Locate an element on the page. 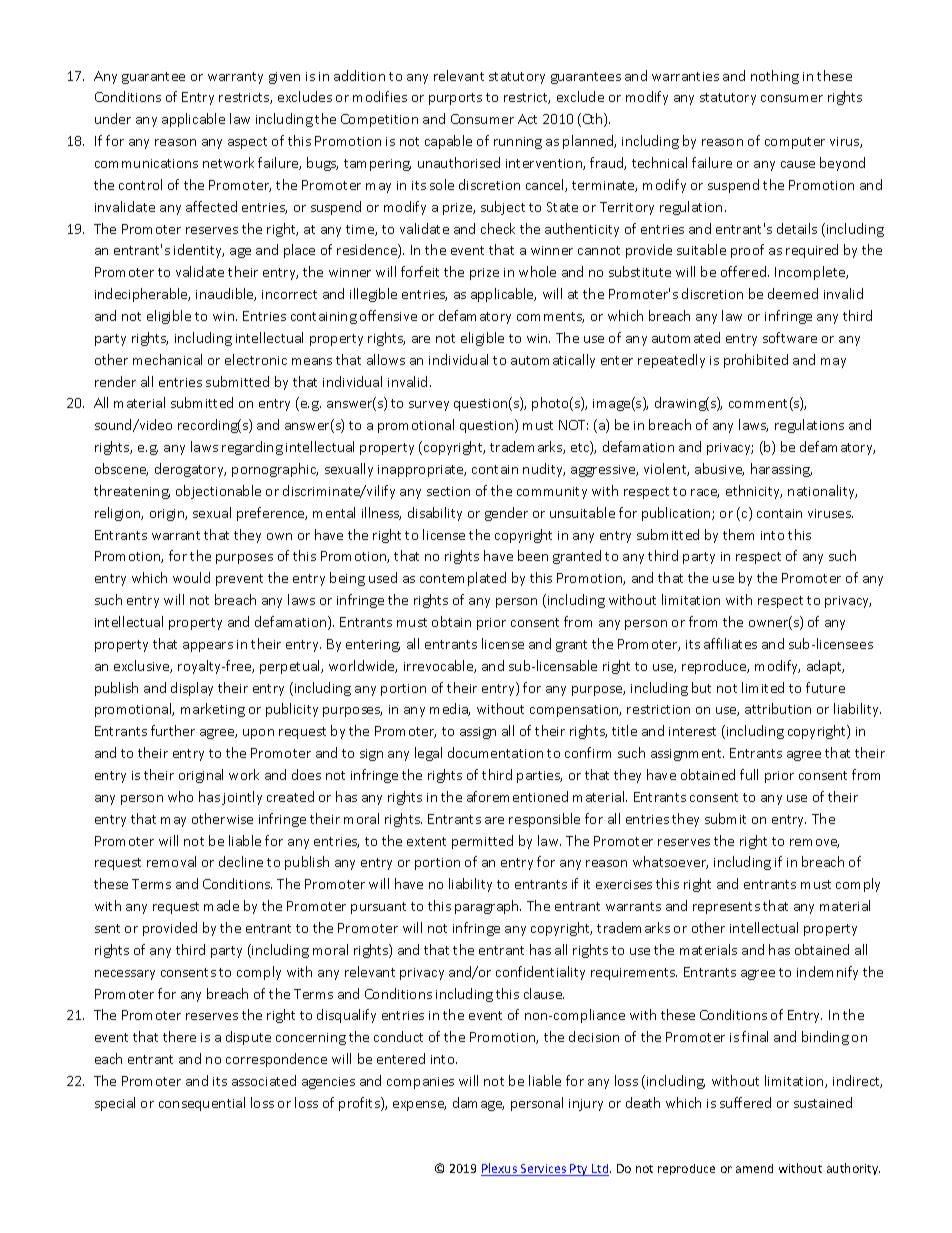 The width and height of the page is (952, 1233). aspect is located at coordinates (247, 143).
